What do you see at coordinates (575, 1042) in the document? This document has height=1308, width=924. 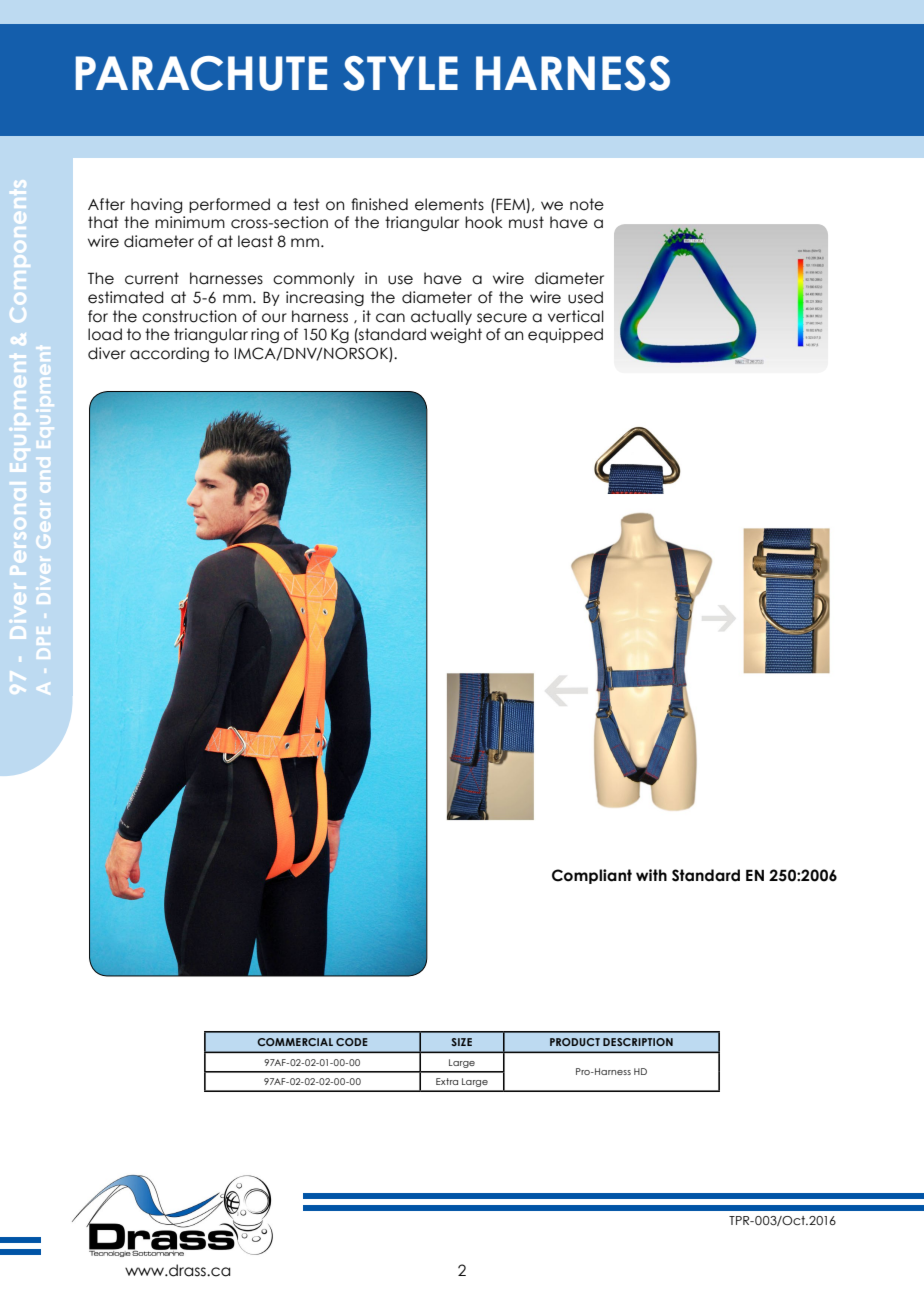 I see `PRODUCT` at bounding box center [575, 1042].
